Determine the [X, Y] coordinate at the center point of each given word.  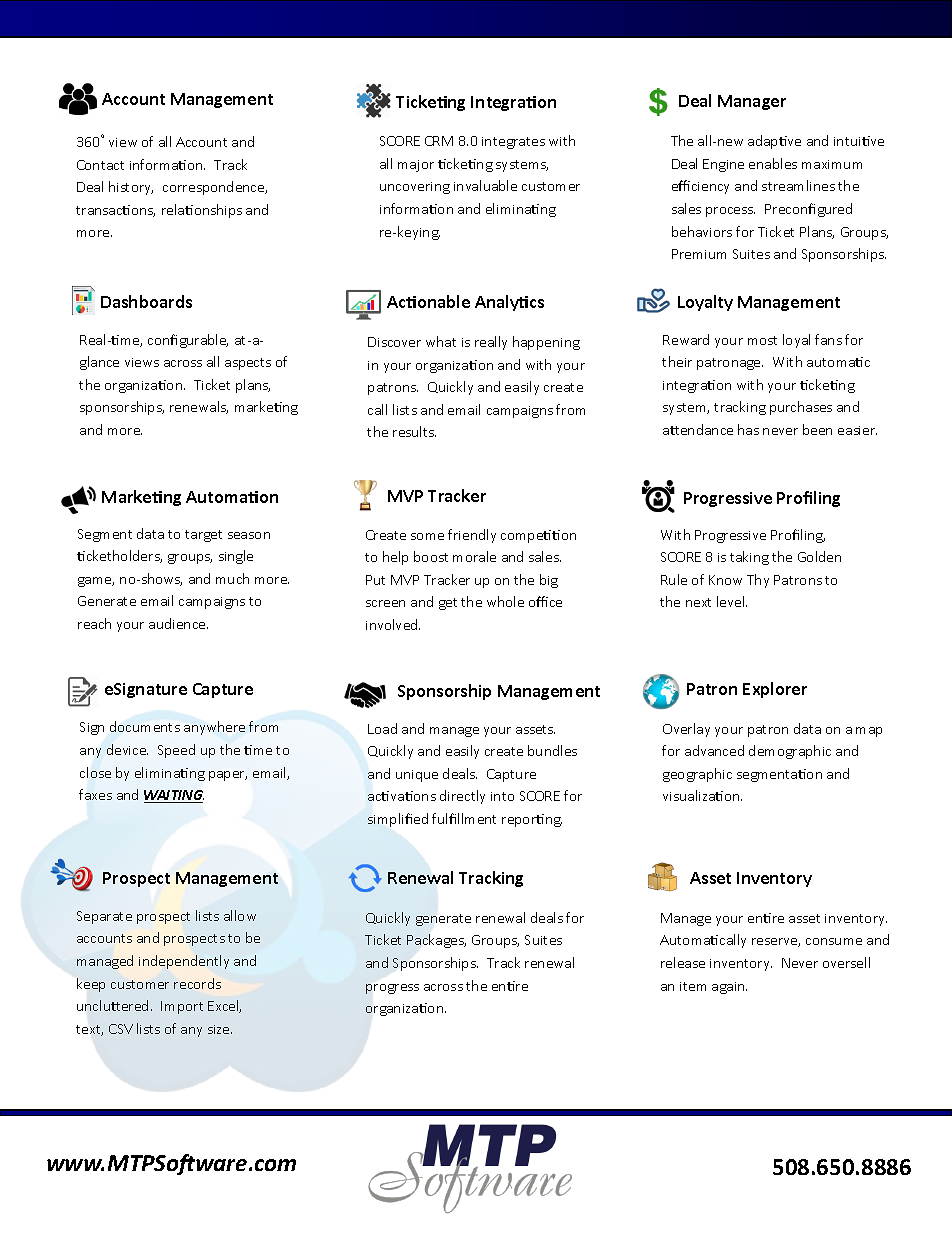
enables [773, 163]
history [131, 188]
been [817, 429]
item [693, 986]
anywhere [214, 728]
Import [182, 1007]
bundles [552, 750]
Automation [232, 497]
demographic [790, 752]
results [414, 431]
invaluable [485, 185]
